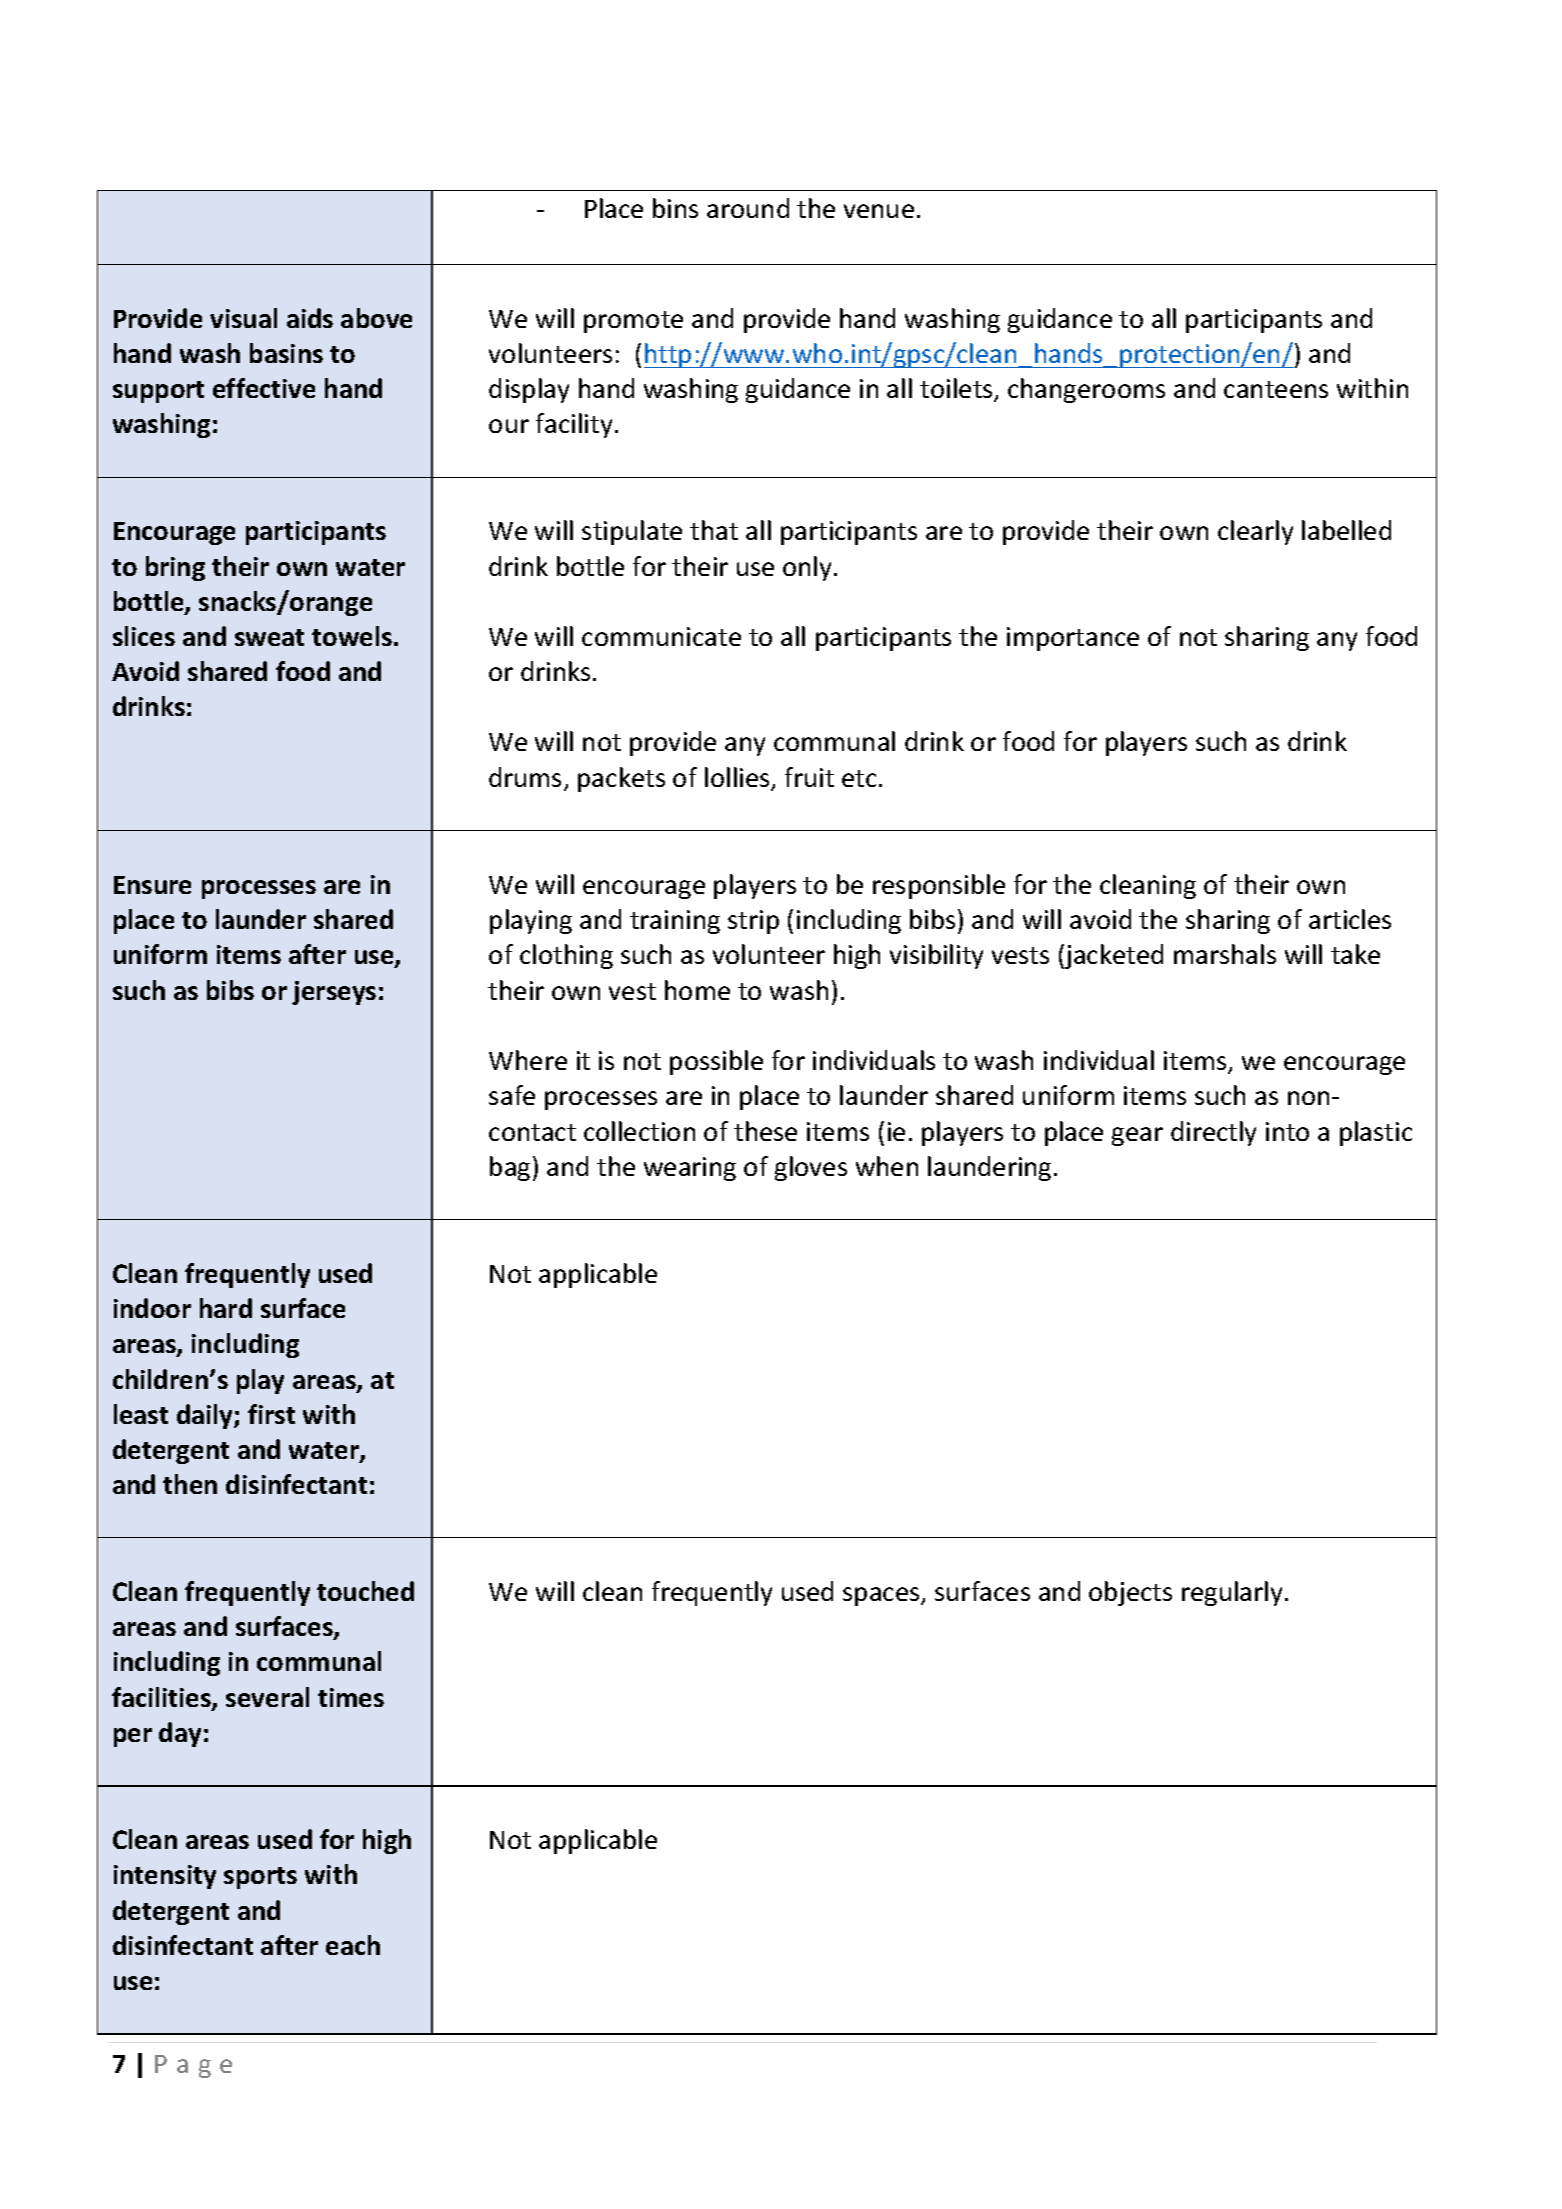  I want to click on spaces, so click(882, 1596).
